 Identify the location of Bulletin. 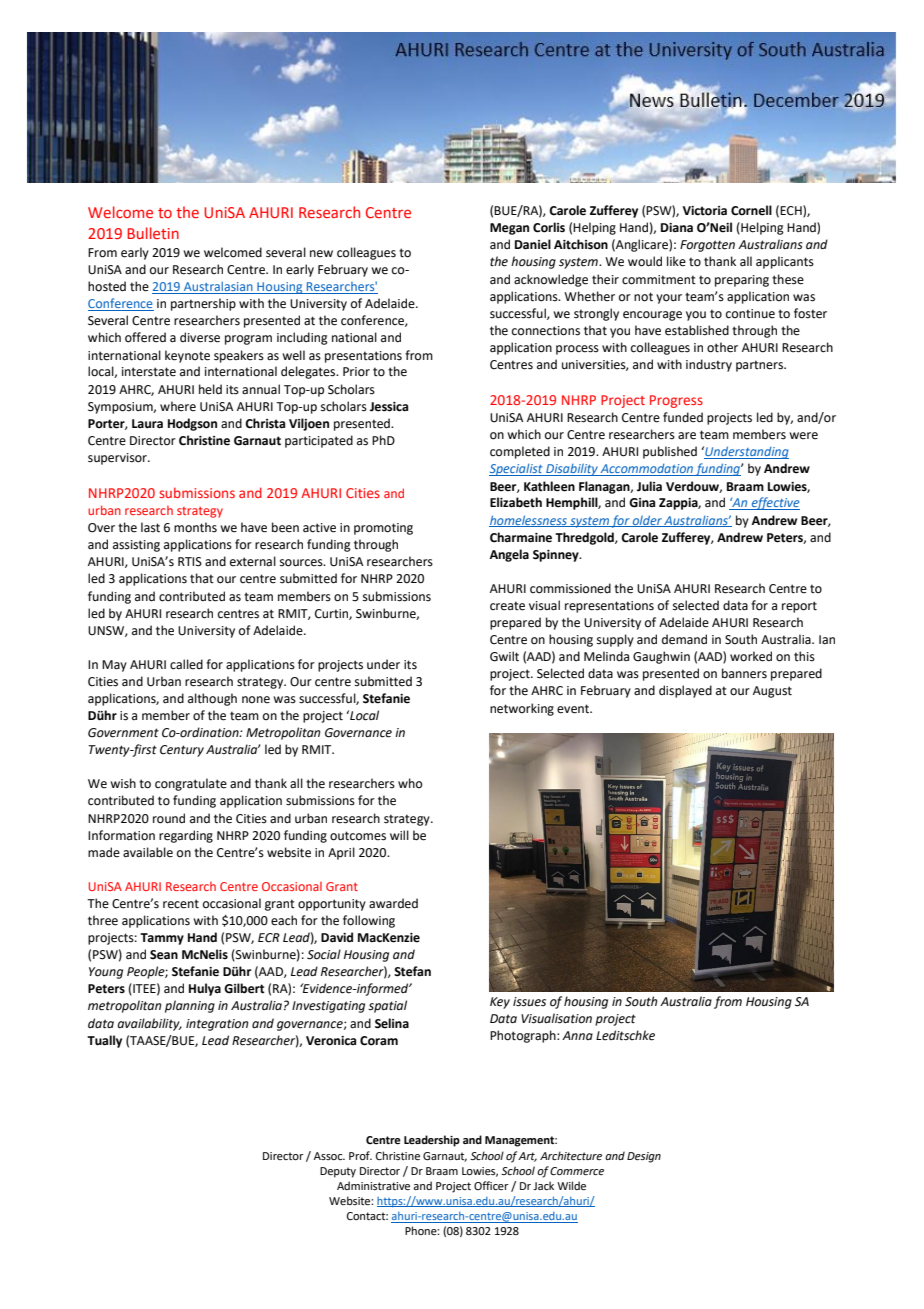
(153, 233).
